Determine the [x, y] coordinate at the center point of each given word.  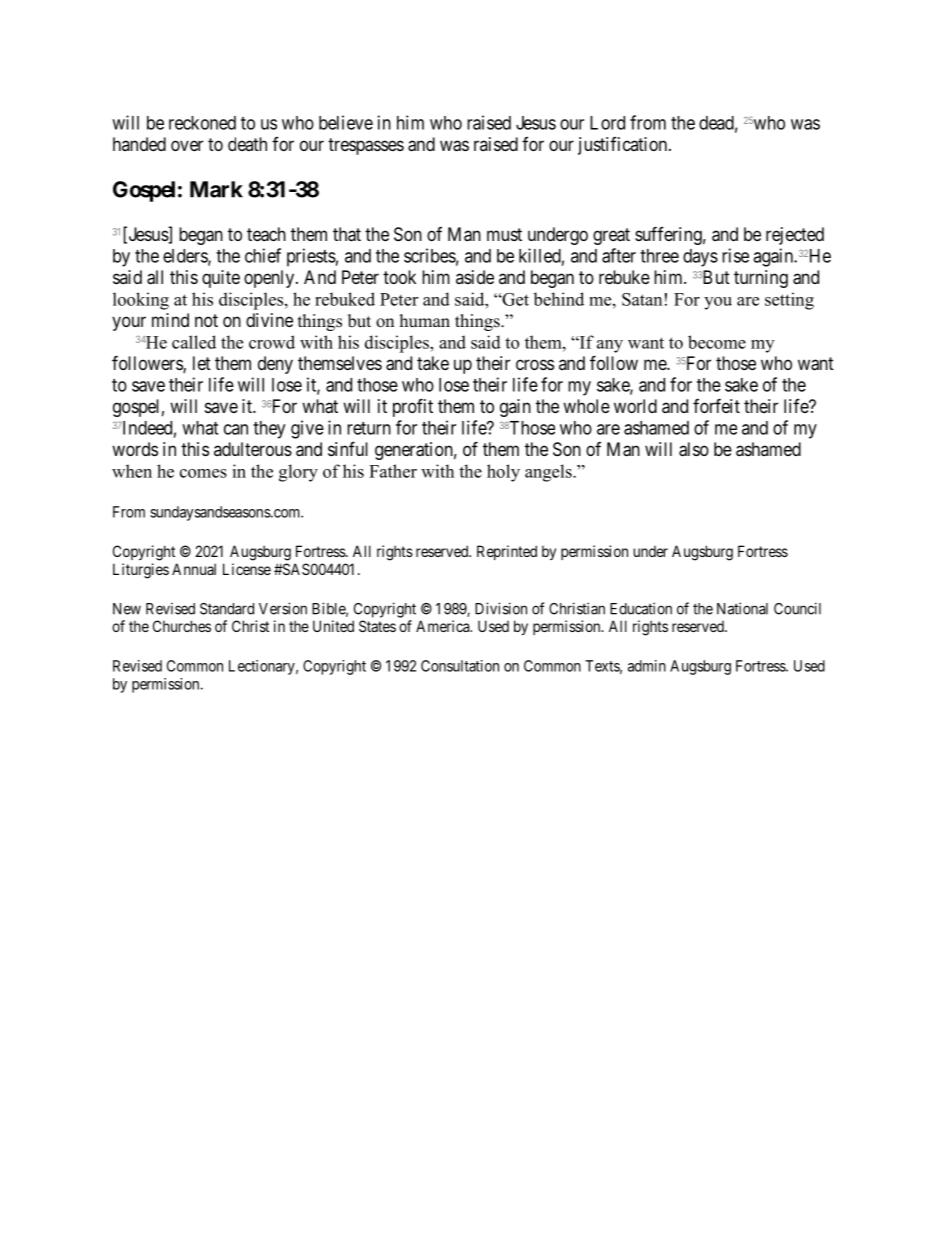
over [187, 145]
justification [624, 146]
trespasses [366, 146]
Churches [182, 626]
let [202, 363]
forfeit [716, 405]
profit [413, 407]
